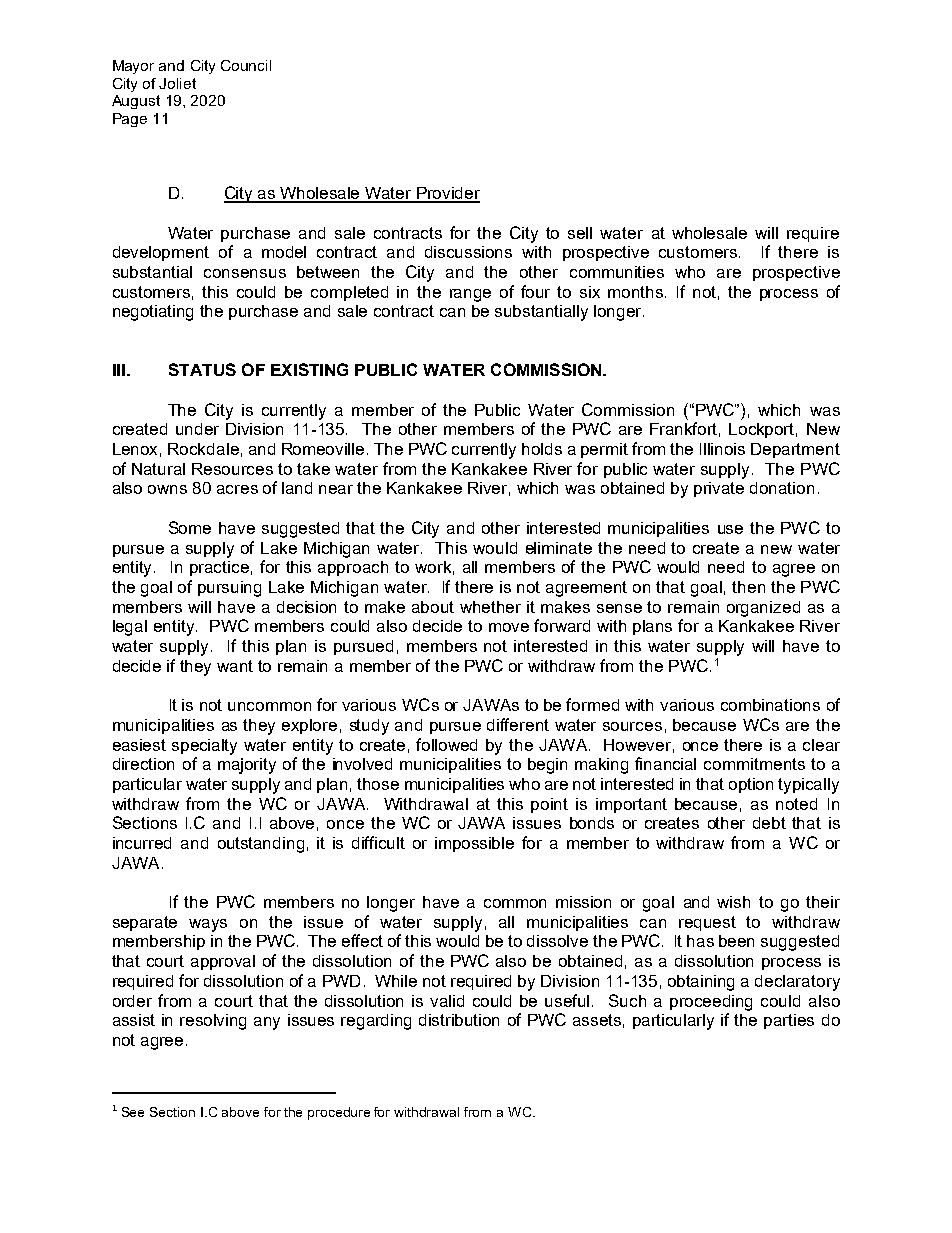 Image resolution: width=952 pixels, height=1233 pixels. What do you see at coordinates (490, 607) in the screenshot?
I see `whether` at bounding box center [490, 607].
